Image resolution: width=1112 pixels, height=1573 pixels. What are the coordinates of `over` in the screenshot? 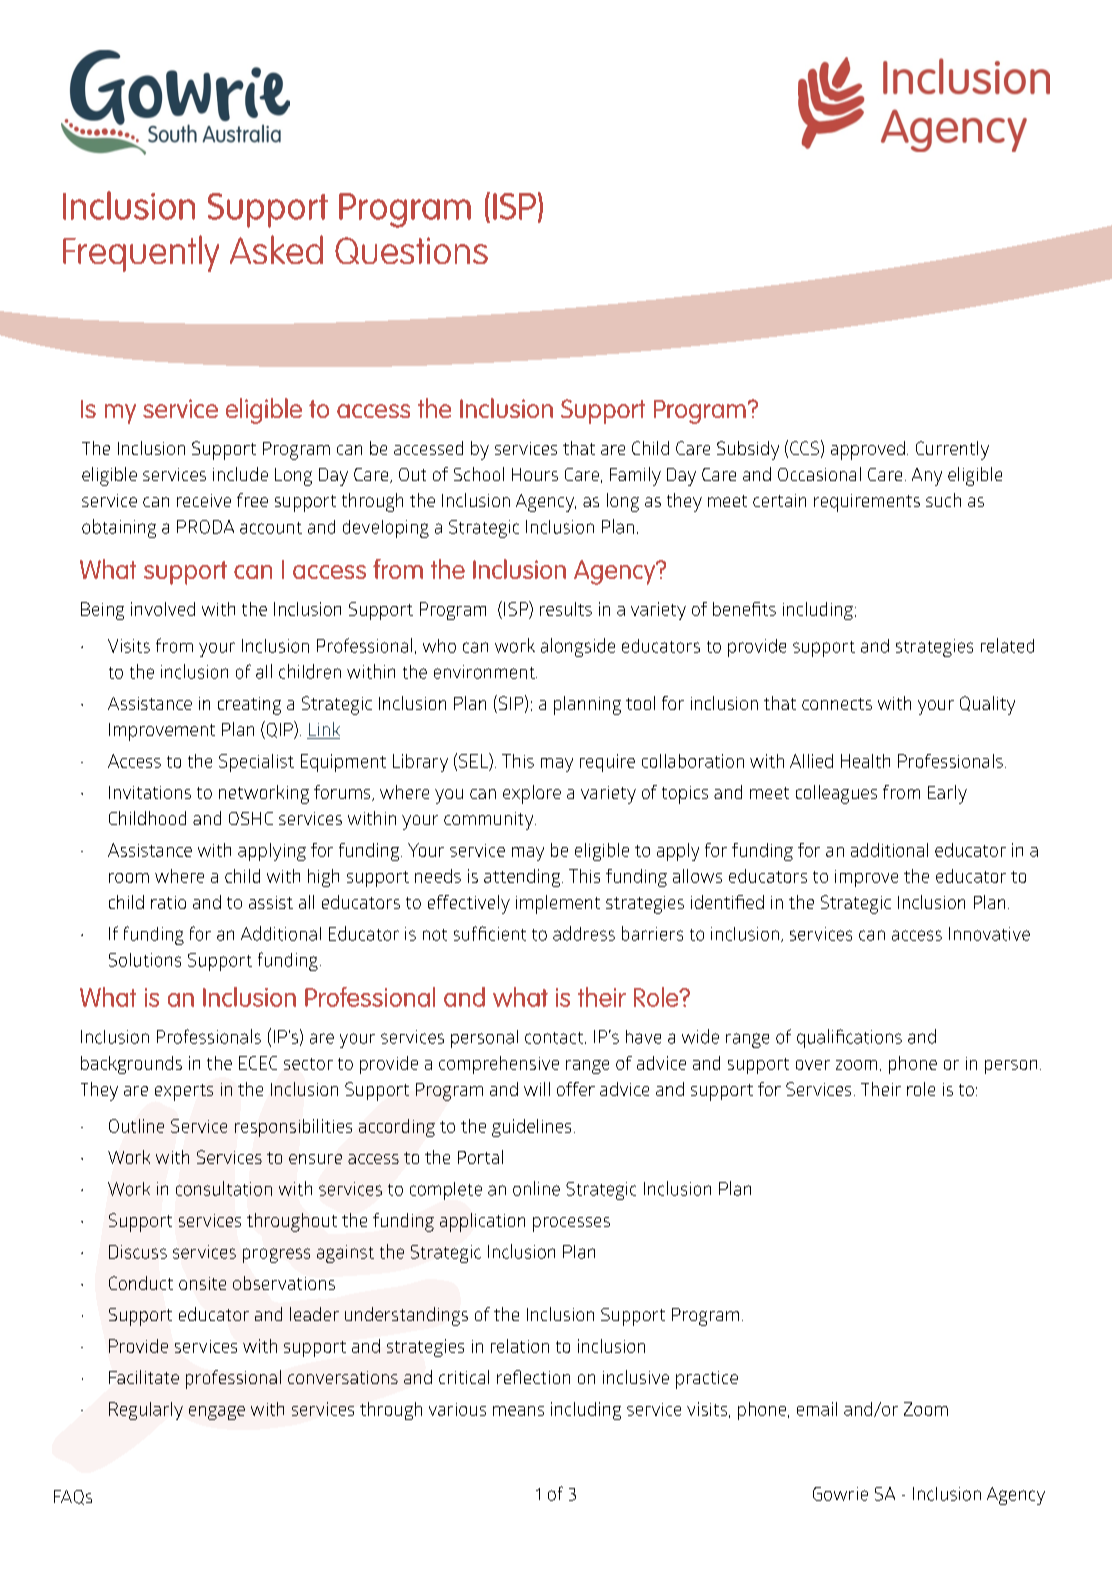 It's located at (813, 1065).
